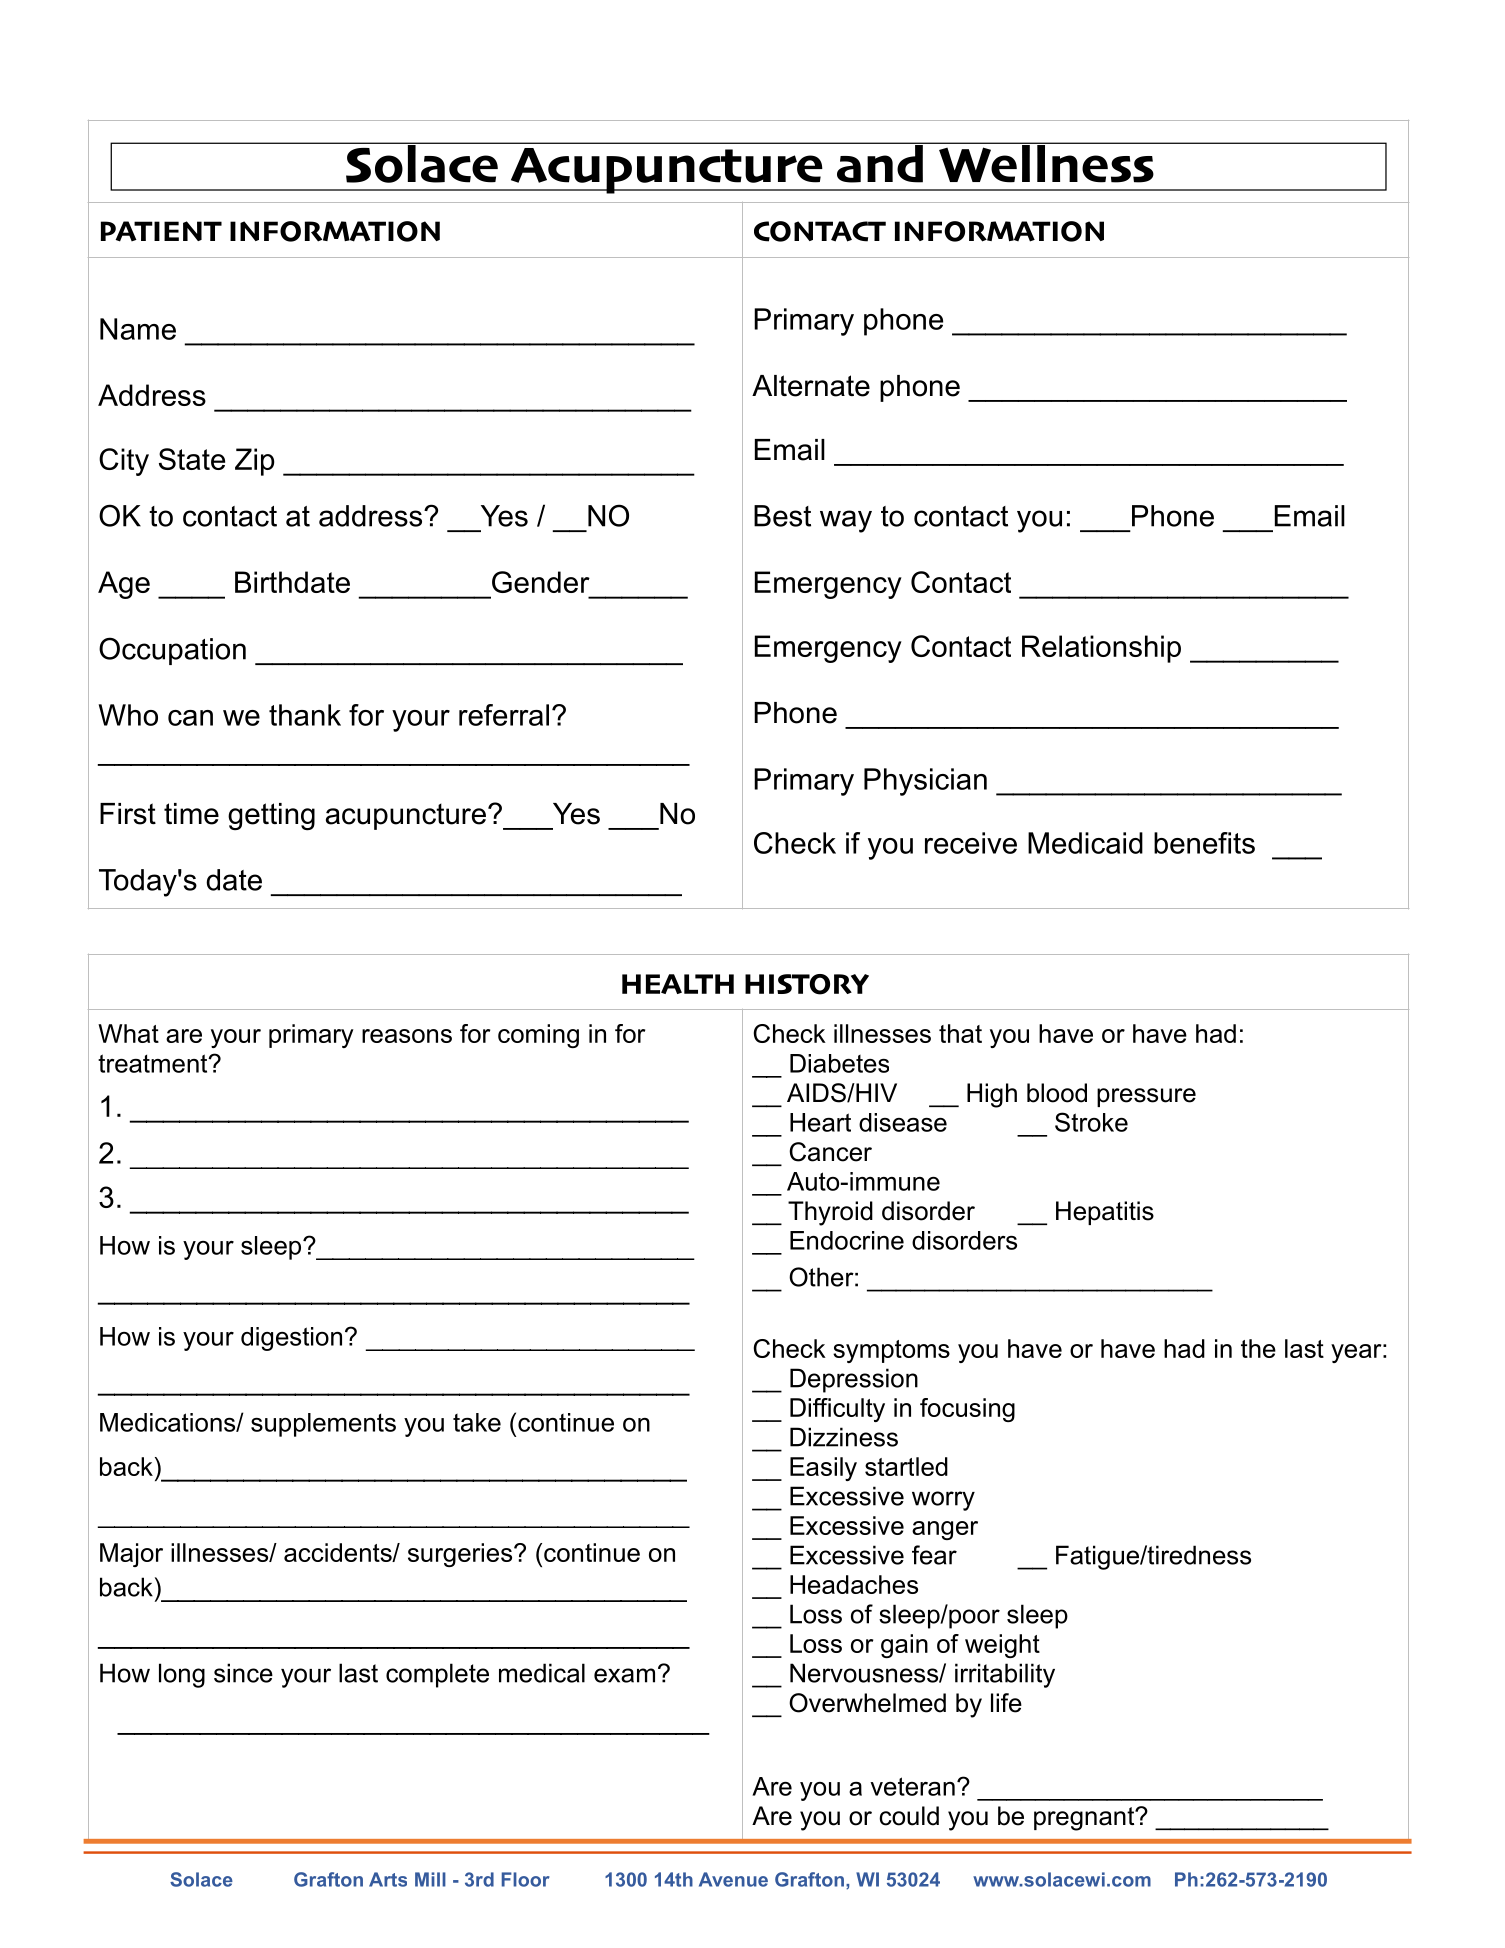 The image size is (1505, 1948). Describe the element at coordinates (1085, 843) in the screenshot. I see `Medicaid` at that location.
